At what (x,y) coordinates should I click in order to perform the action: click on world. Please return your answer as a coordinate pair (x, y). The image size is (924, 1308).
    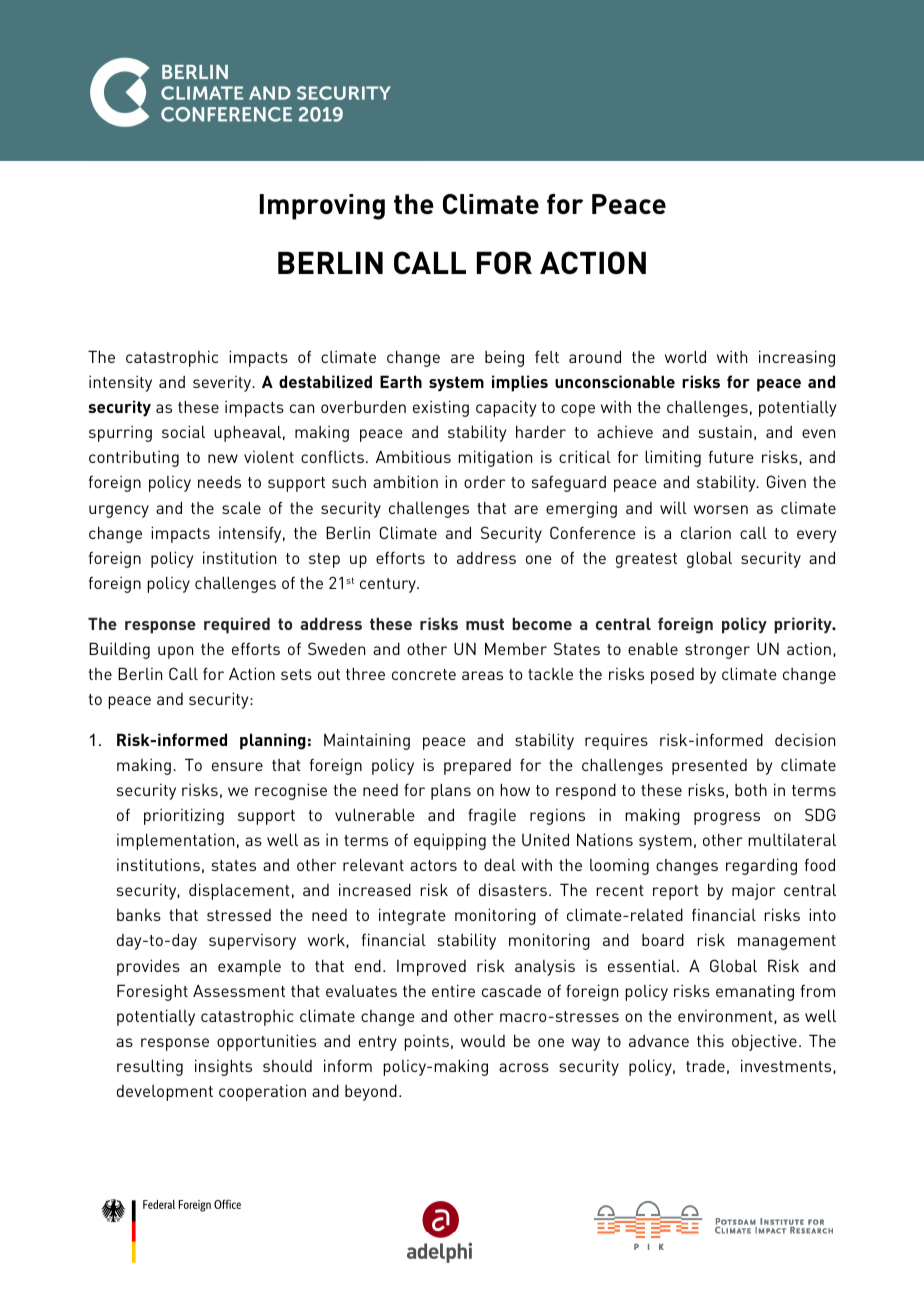
    Looking at the image, I should click on (685, 356).
